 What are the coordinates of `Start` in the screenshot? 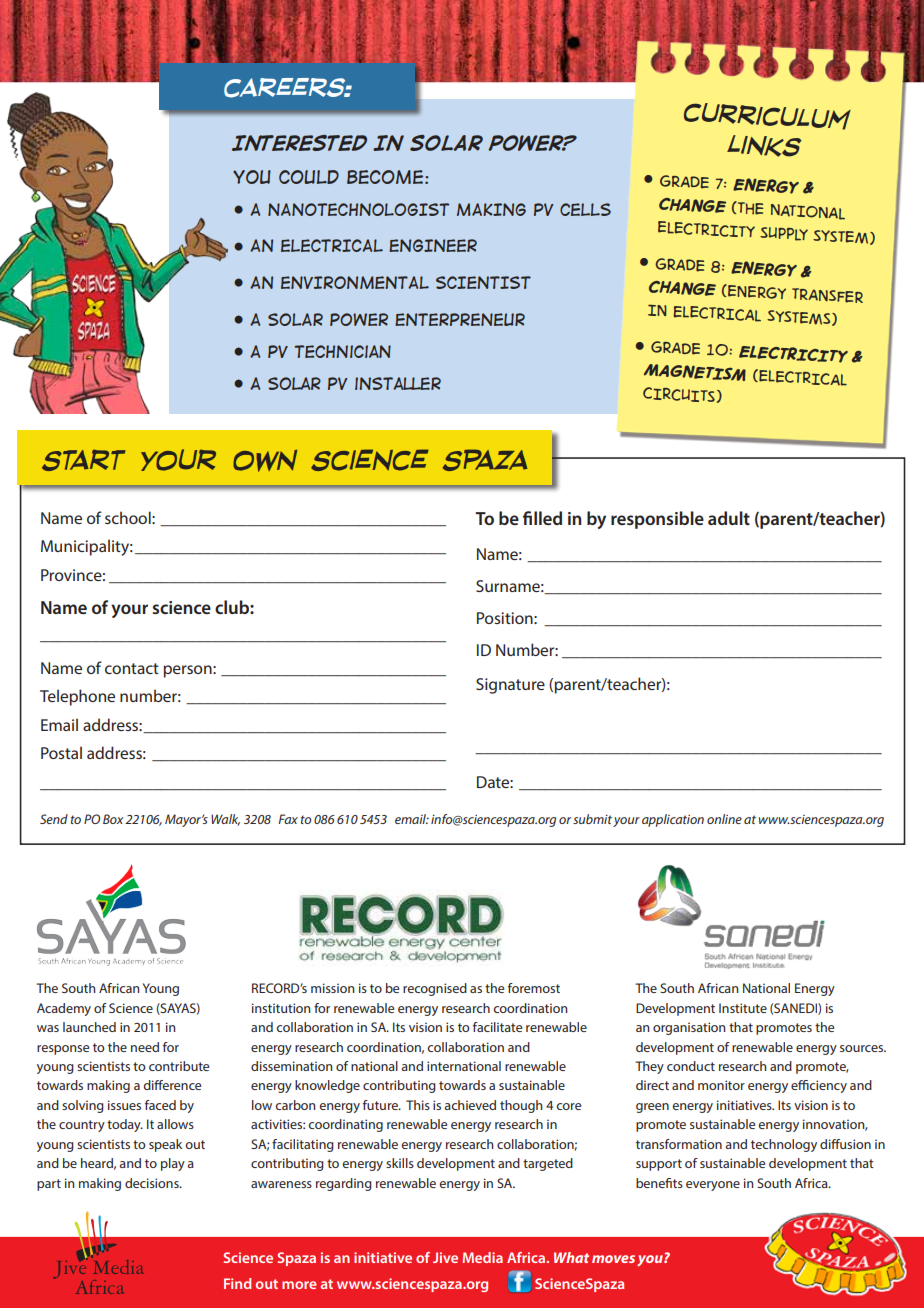 It's located at (84, 460).
